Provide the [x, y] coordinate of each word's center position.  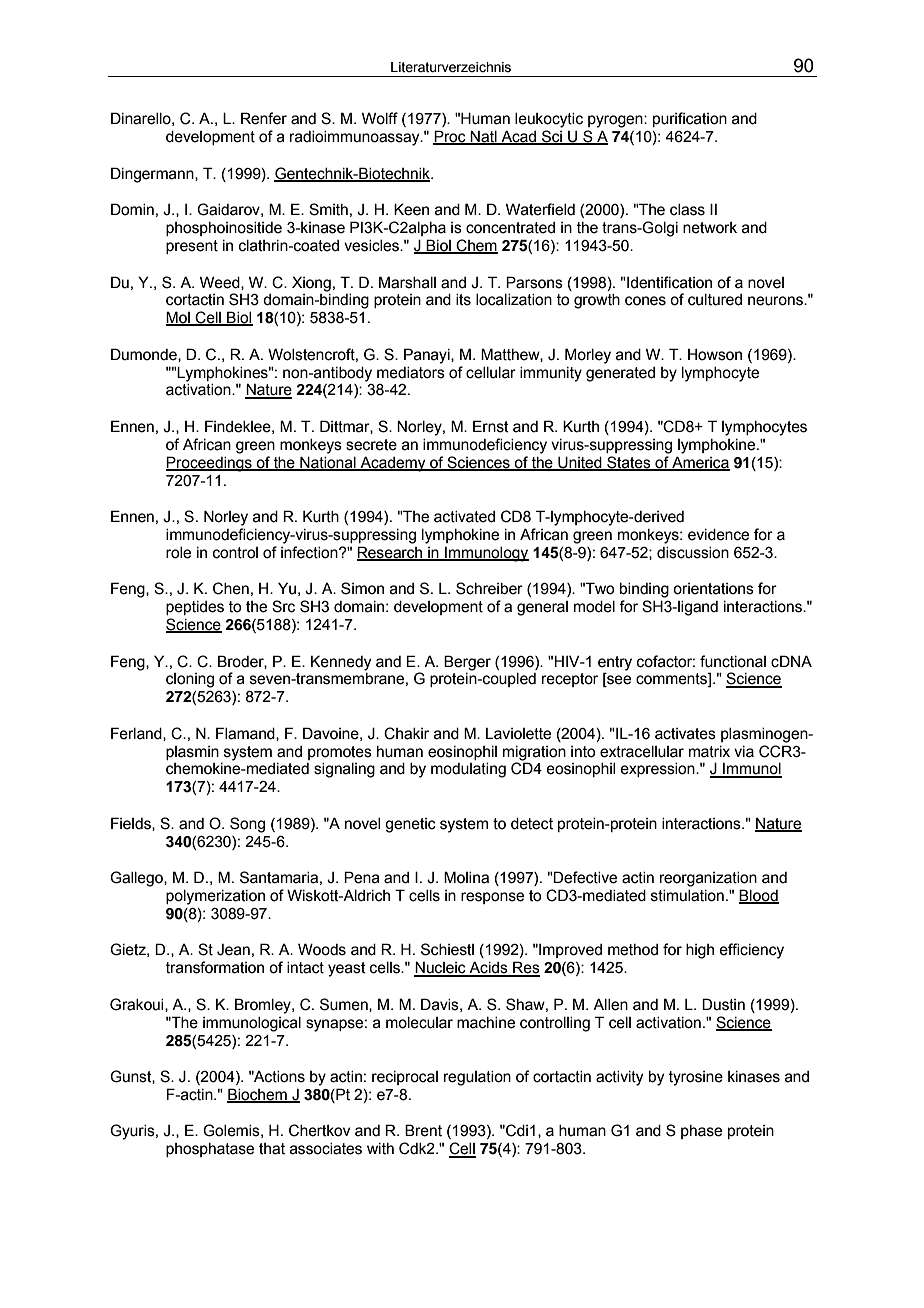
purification [690, 119]
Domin [132, 209]
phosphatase [210, 1150]
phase [701, 1132]
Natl [484, 137]
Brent [423, 1130]
